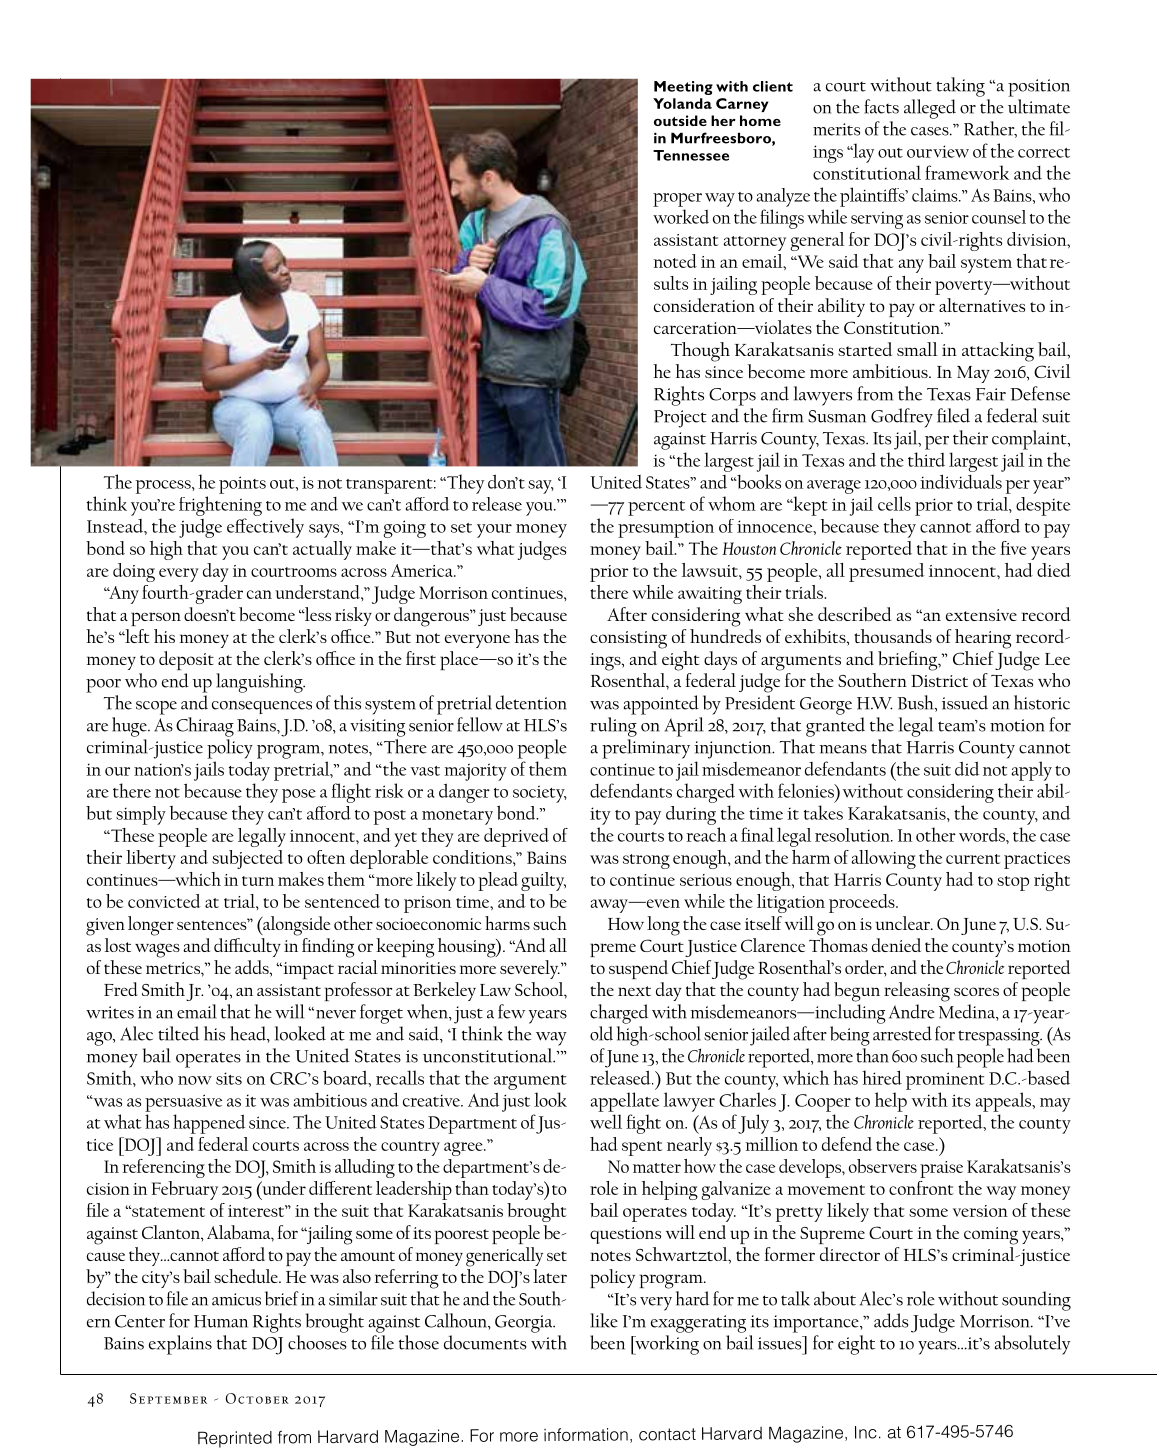 This screenshot has width=1157, height=1451. Describe the element at coordinates (680, 120) in the screenshot. I see `outside` at that location.
